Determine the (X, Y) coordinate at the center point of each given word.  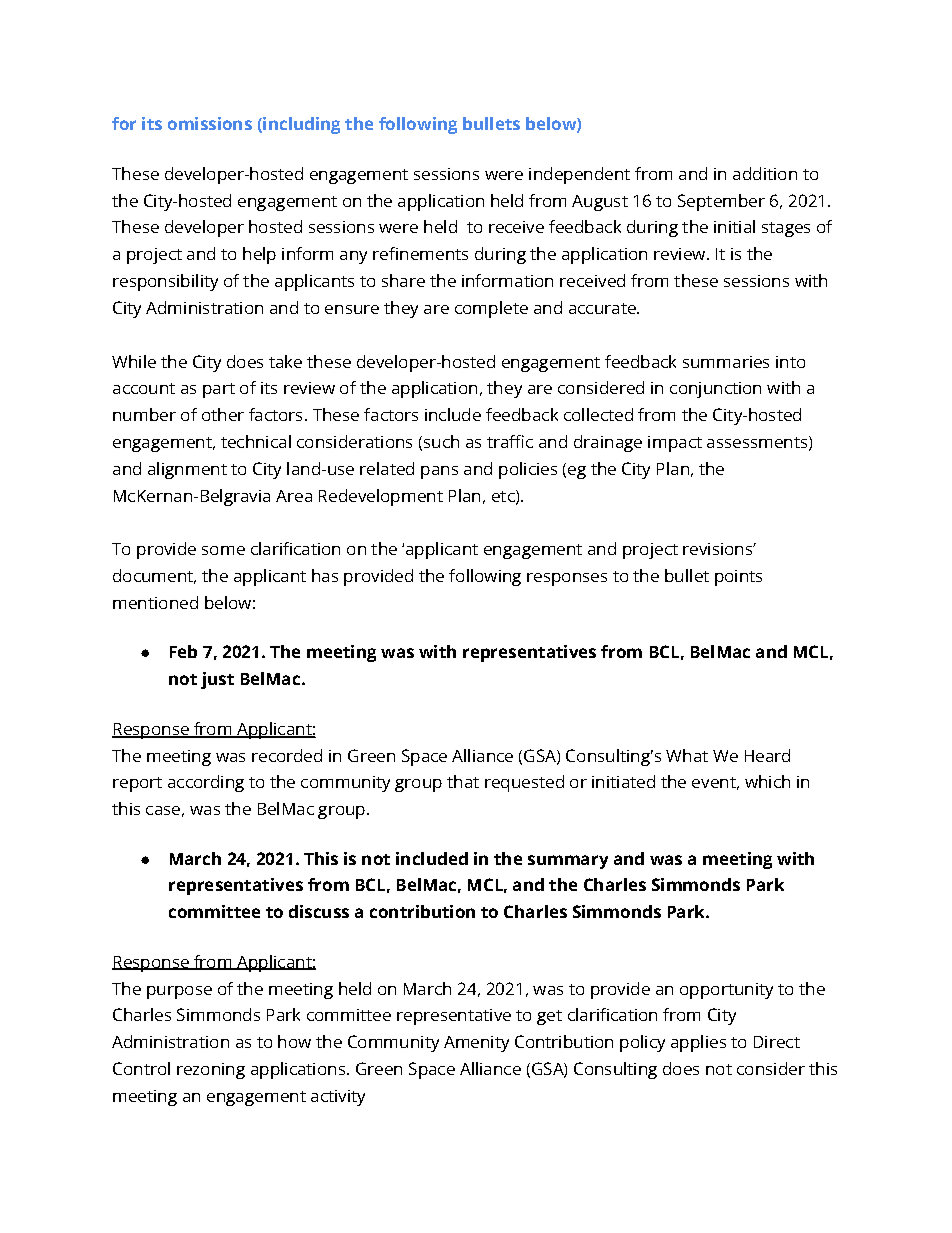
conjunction (715, 390)
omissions (210, 123)
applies (698, 1043)
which (767, 781)
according (206, 783)
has (325, 575)
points (738, 578)
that (463, 781)
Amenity (476, 1044)
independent (579, 175)
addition (765, 173)
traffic (510, 441)
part (219, 390)
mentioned (155, 602)
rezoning (211, 1071)
